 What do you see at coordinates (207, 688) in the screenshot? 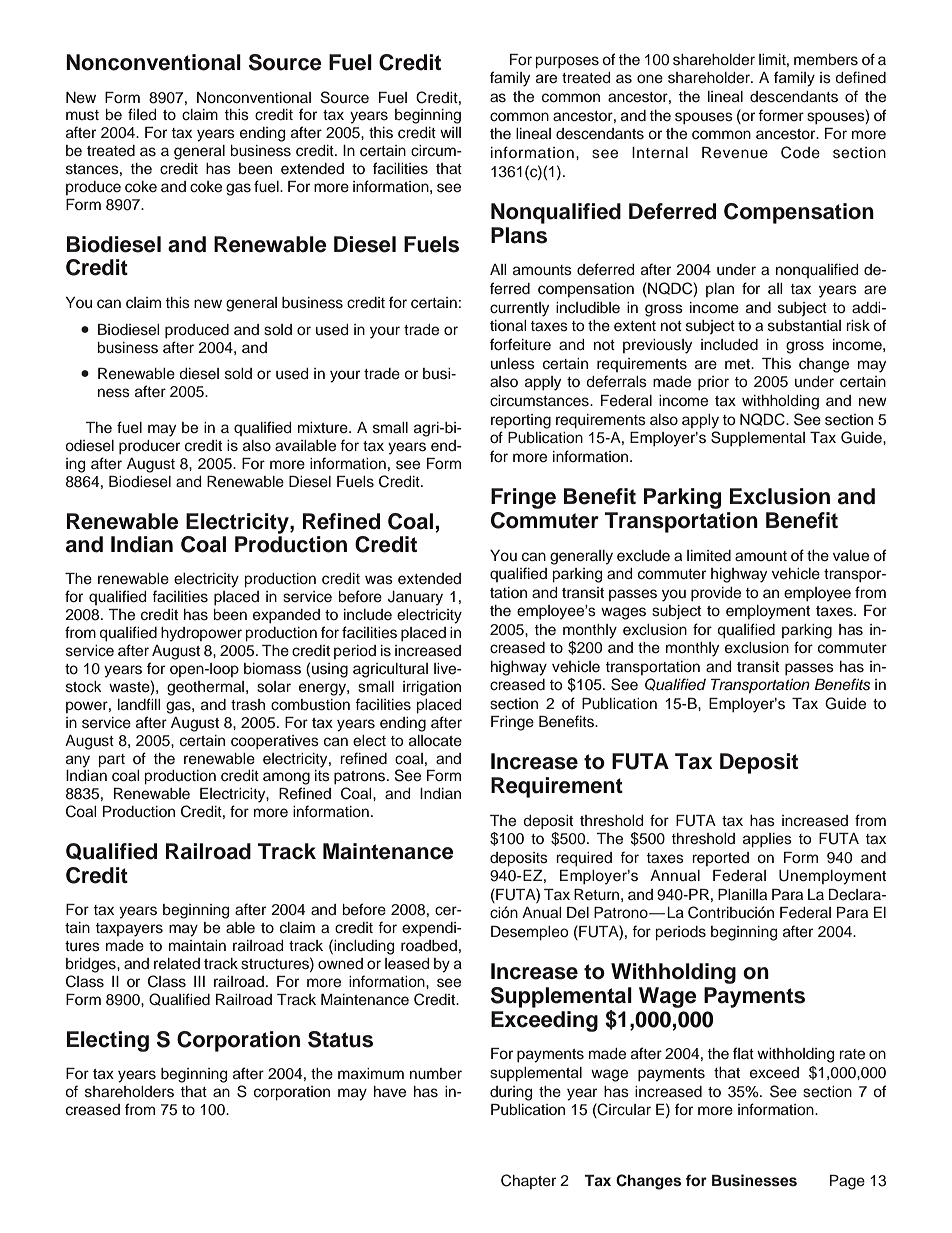
I see `geothermal` at bounding box center [207, 688].
